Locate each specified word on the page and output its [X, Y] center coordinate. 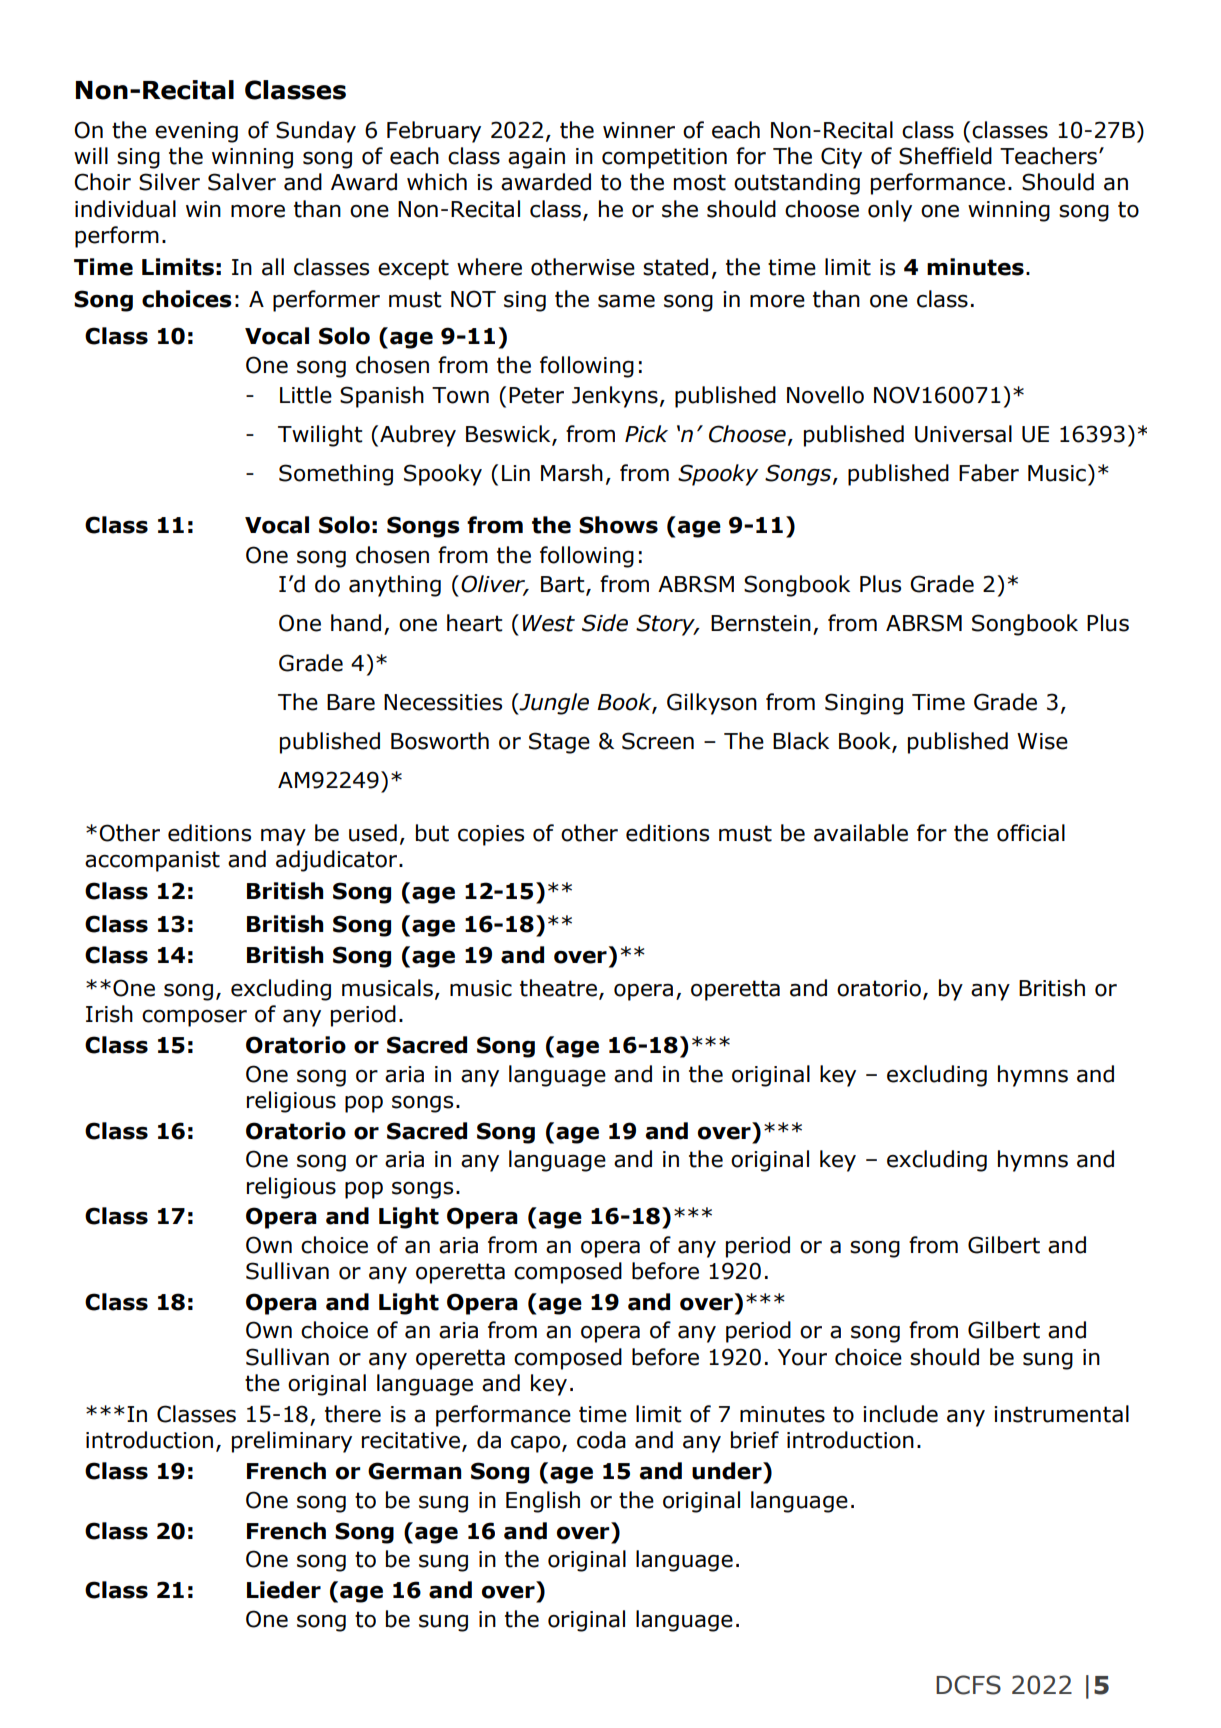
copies [491, 835]
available [861, 833]
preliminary [292, 1442]
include [900, 1414]
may [283, 837]
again [536, 158]
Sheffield [945, 156]
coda [601, 1440]
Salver [242, 182]
